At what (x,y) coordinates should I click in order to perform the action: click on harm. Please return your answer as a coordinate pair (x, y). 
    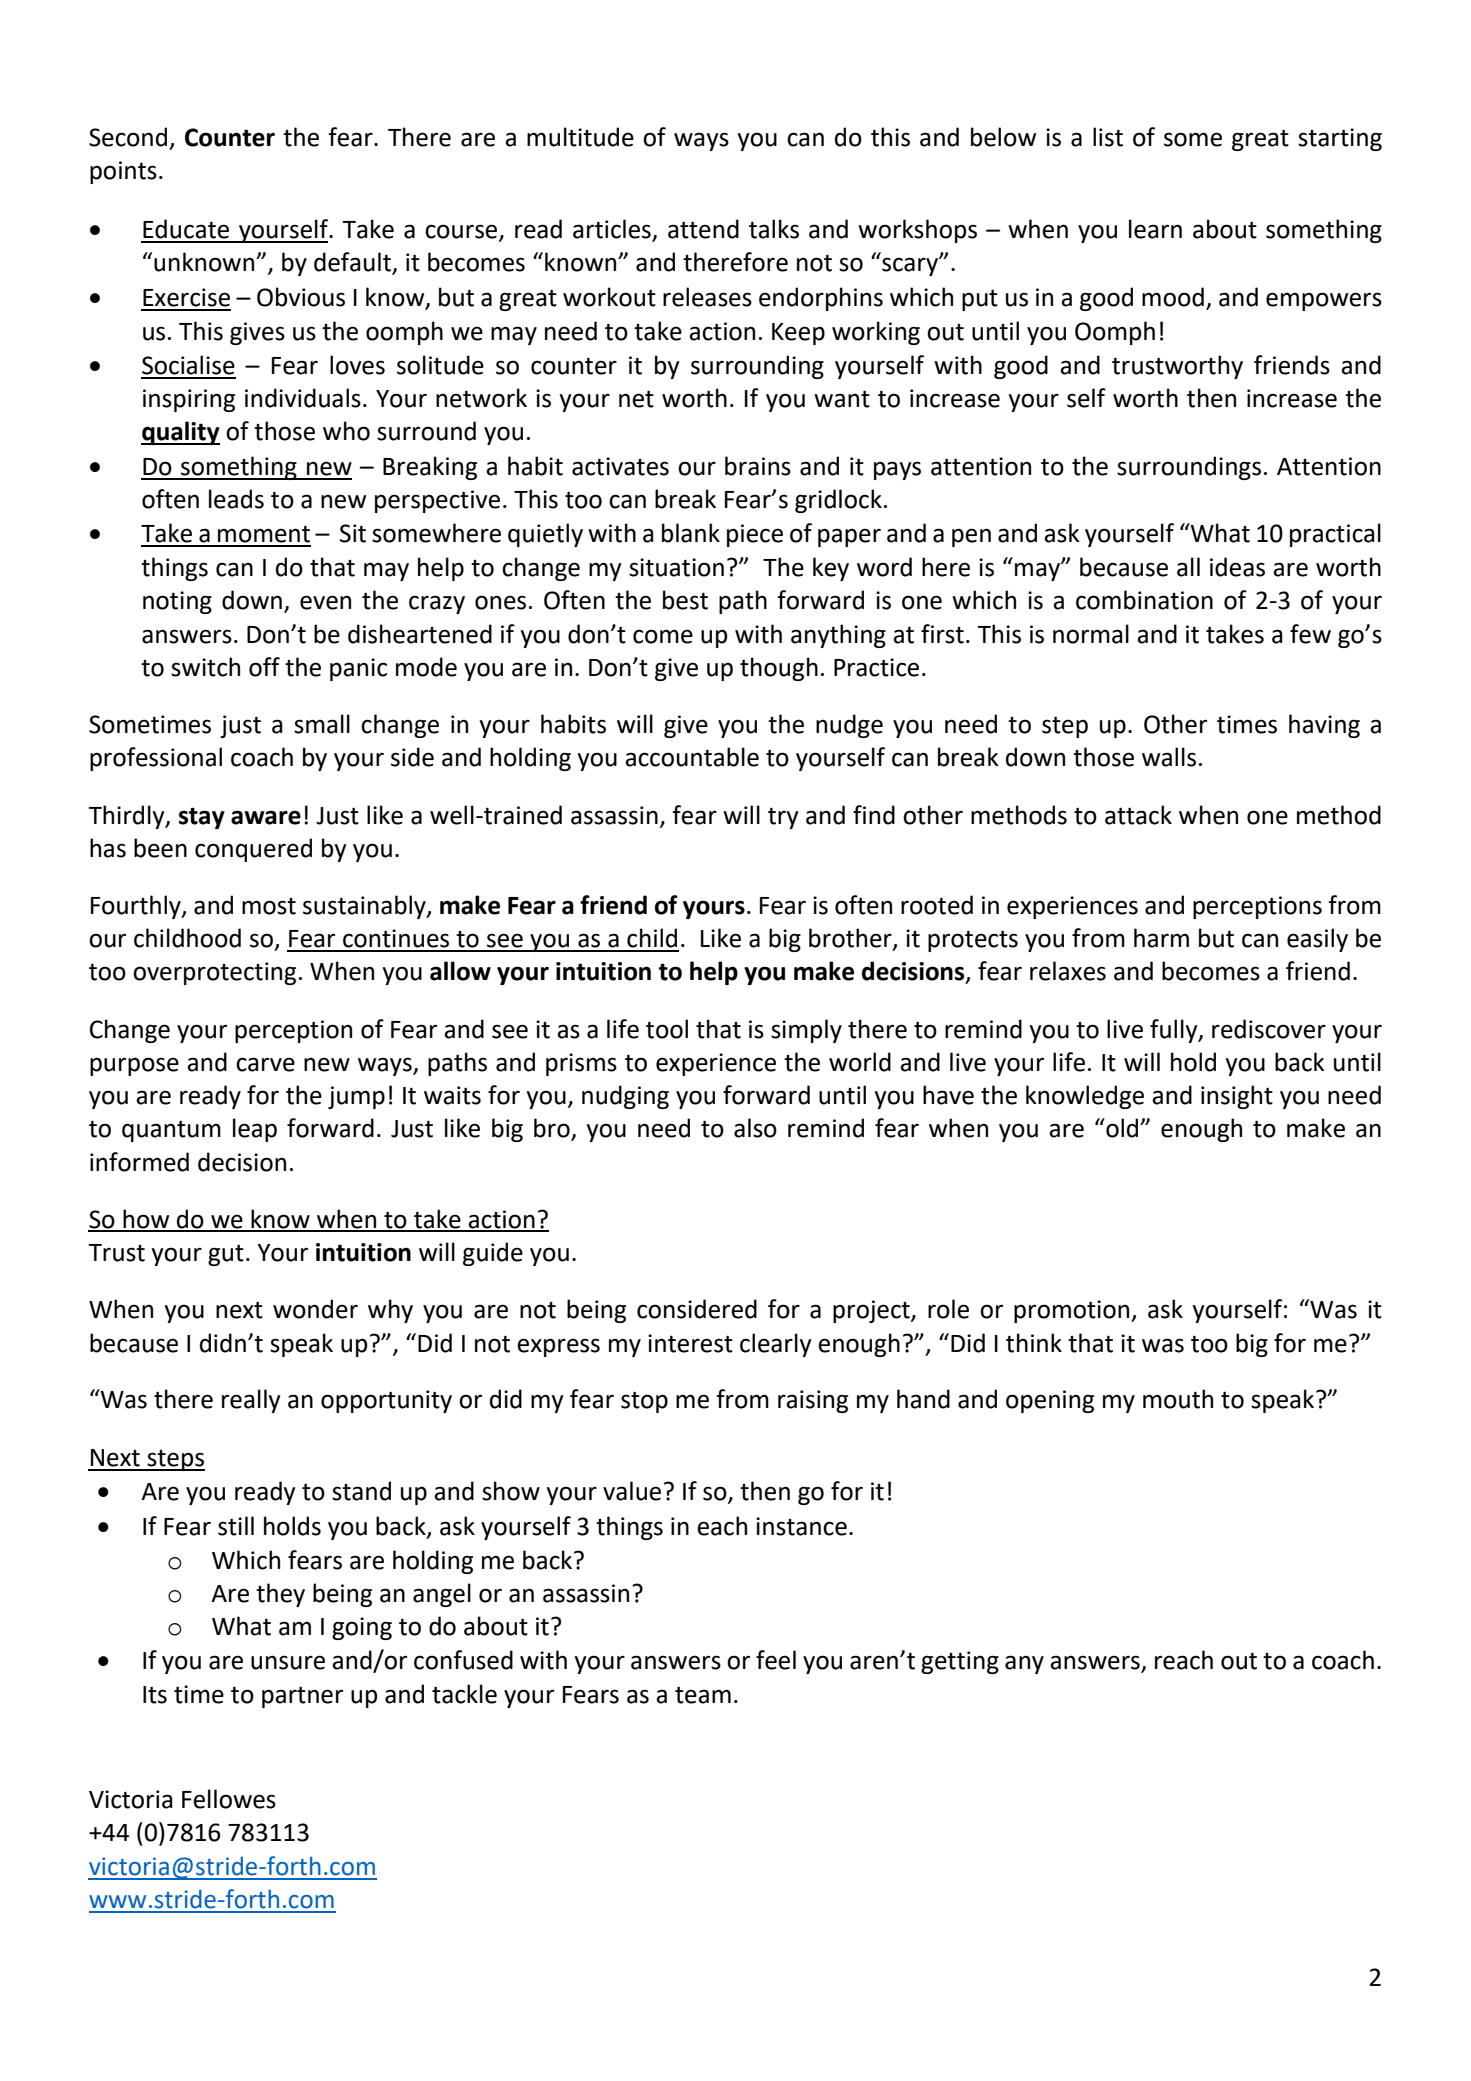
    Looking at the image, I should click on (1161, 938).
